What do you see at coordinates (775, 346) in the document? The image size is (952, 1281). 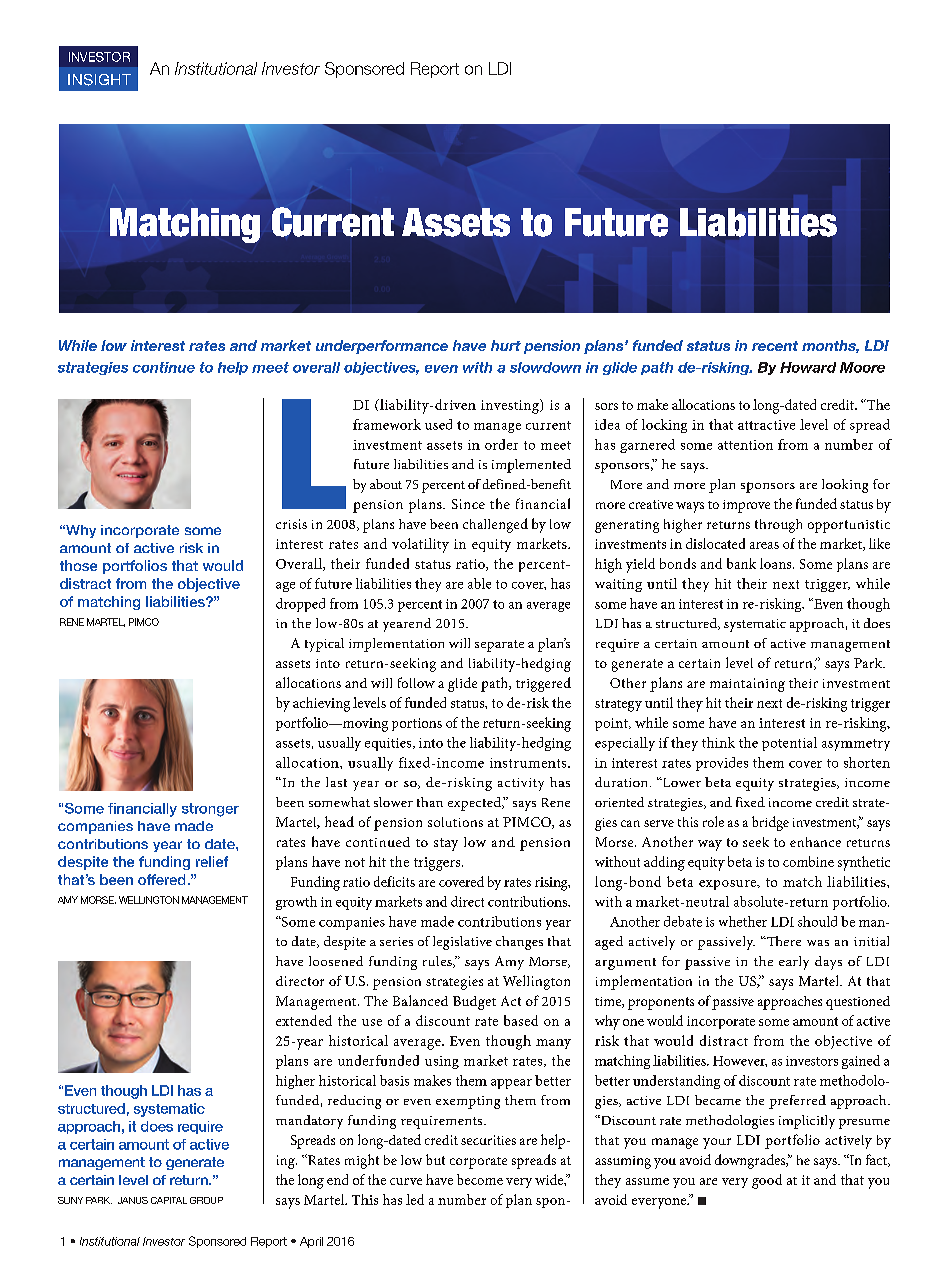 I see `recent` at bounding box center [775, 346].
